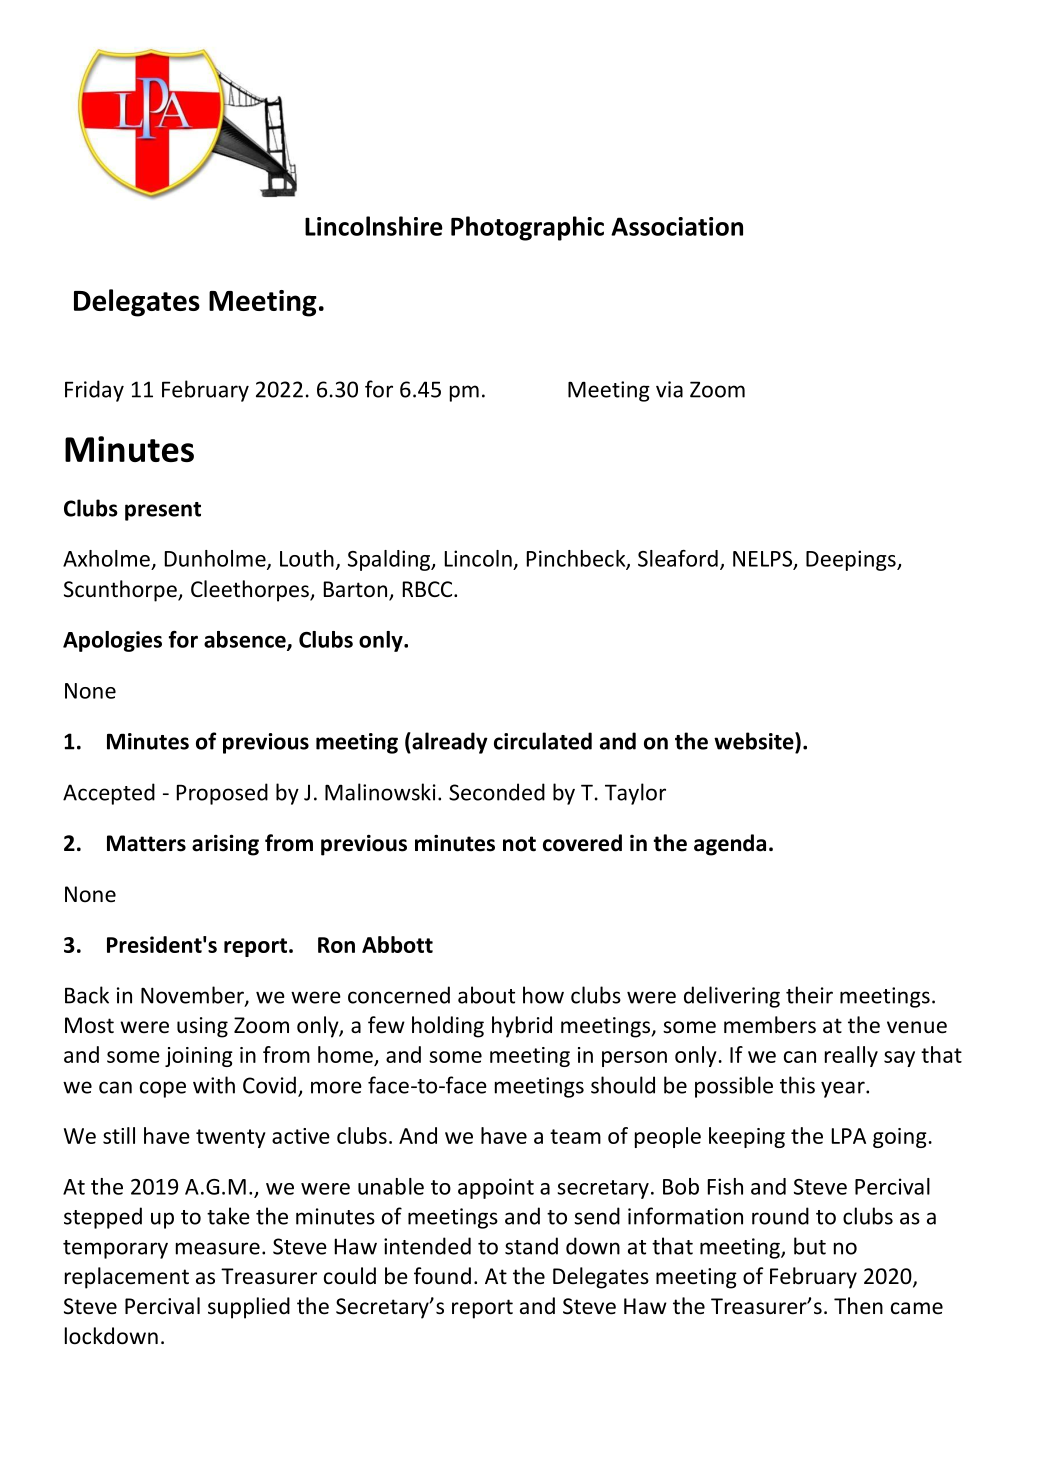  What do you see at coordinates (809, 995) in the screenshot?
I see `their` at bounding box center [809, 995].
